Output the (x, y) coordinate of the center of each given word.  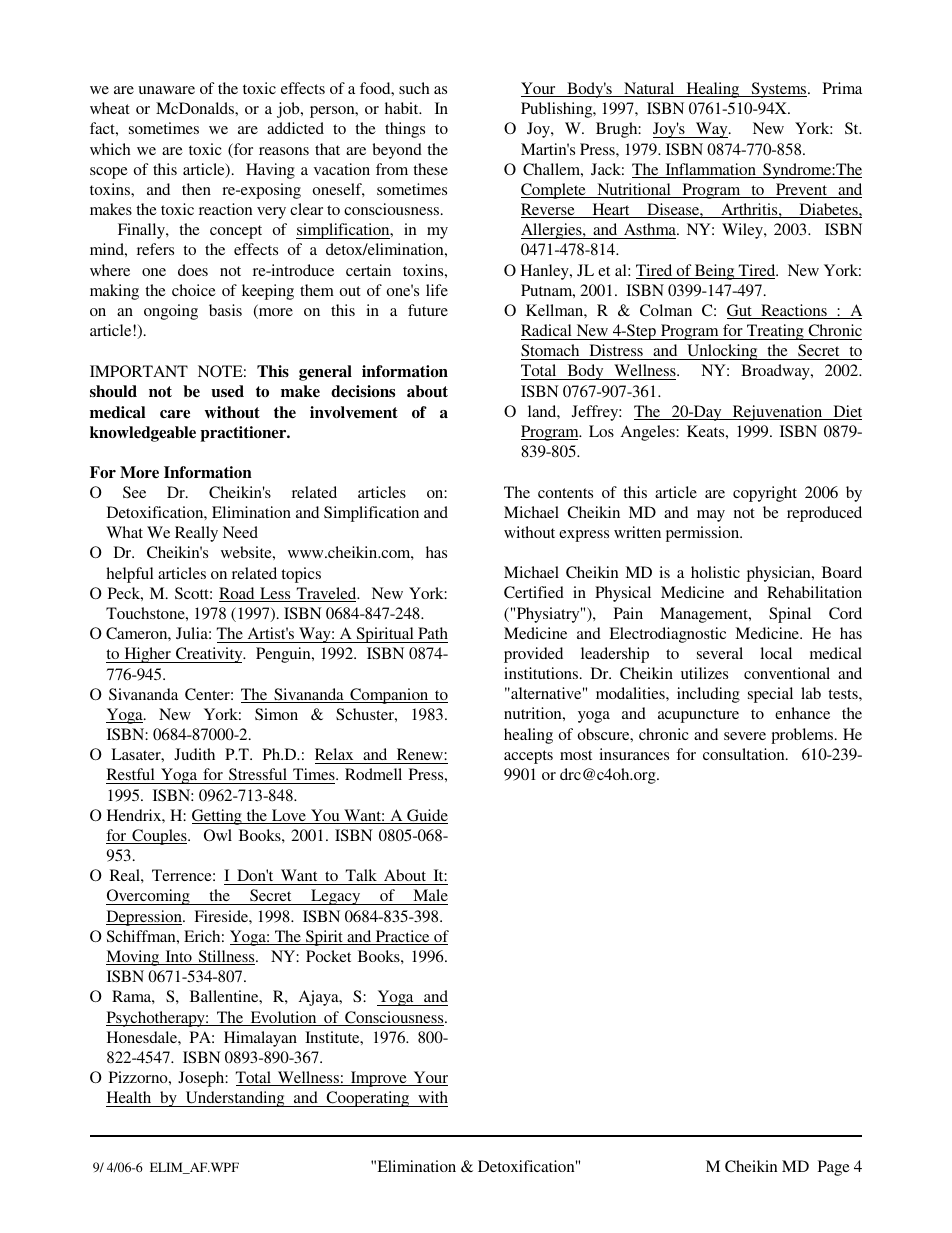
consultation (745, 754)
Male (429, 897)
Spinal (790, 615)
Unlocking (722, 352)
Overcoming (149, 897)
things (405, 130)
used (227, 391)
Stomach (551, 352)
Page (834, 1168)
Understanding (235, 1099)
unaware (166, 90)
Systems (779, 90)
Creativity (209, 655)
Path (433, 633)
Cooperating (368, 1099)
